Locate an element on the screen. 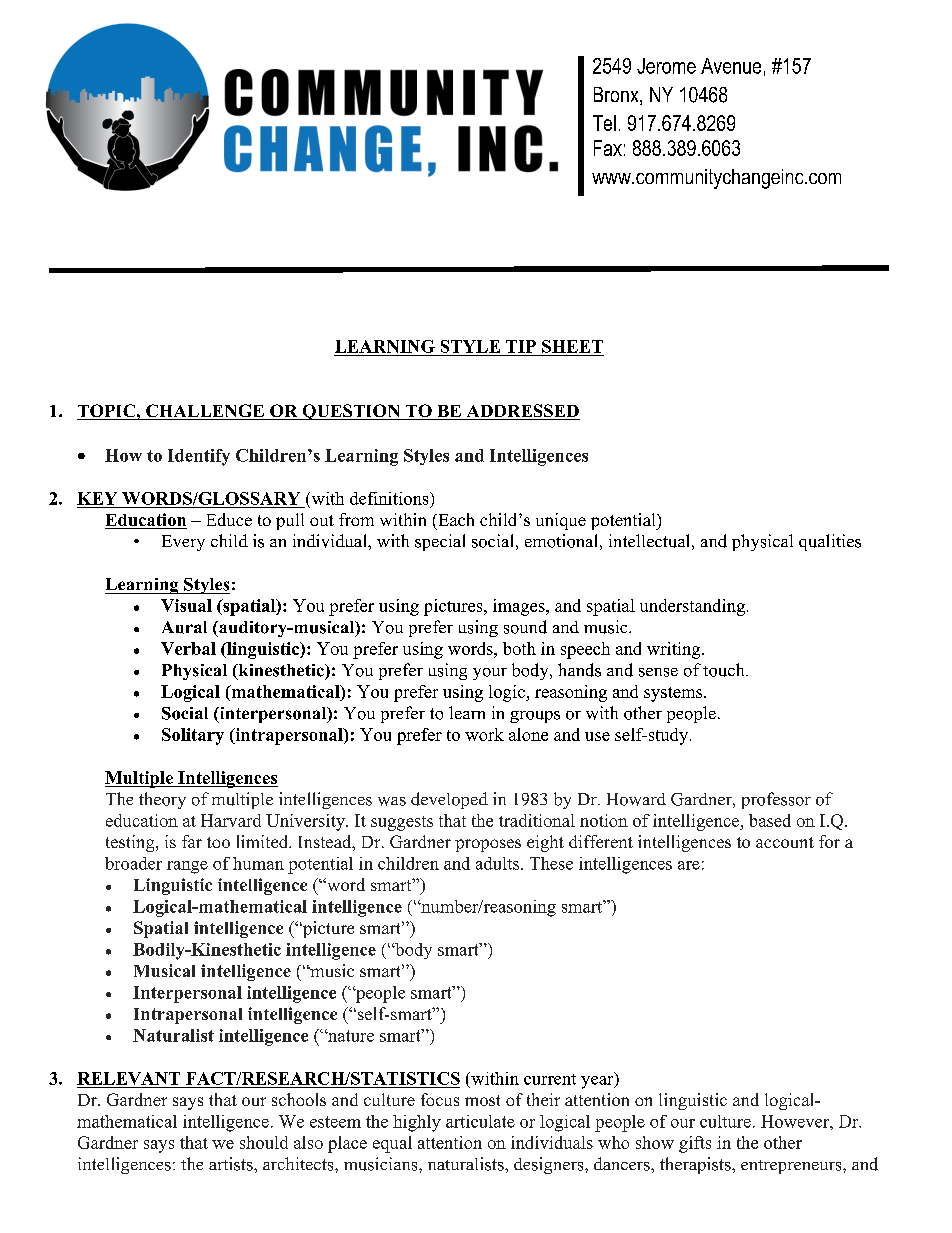 The height and width of the screenshot is (1233, 952). Avenue is located at coordinates (731, 66).
